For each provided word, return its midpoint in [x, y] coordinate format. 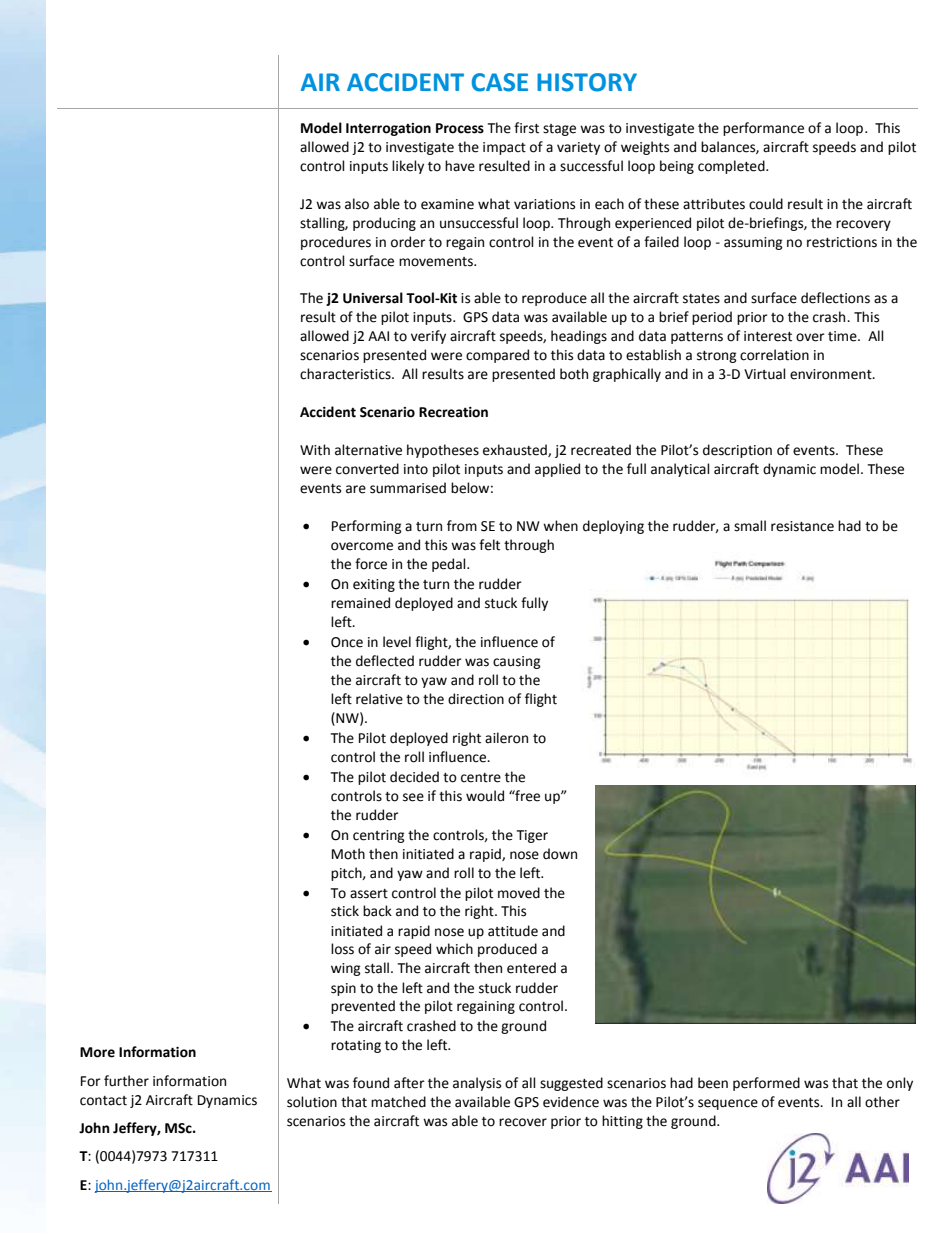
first [526, 128]
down [560, 854]
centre [481, 778]
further [126, 1081]
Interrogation [388, 129]
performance [763, 129]
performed [766, 1084]
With [315, 450]
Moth [348, 854]
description [737, 451]
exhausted [516, 450]
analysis [477, 1084]
